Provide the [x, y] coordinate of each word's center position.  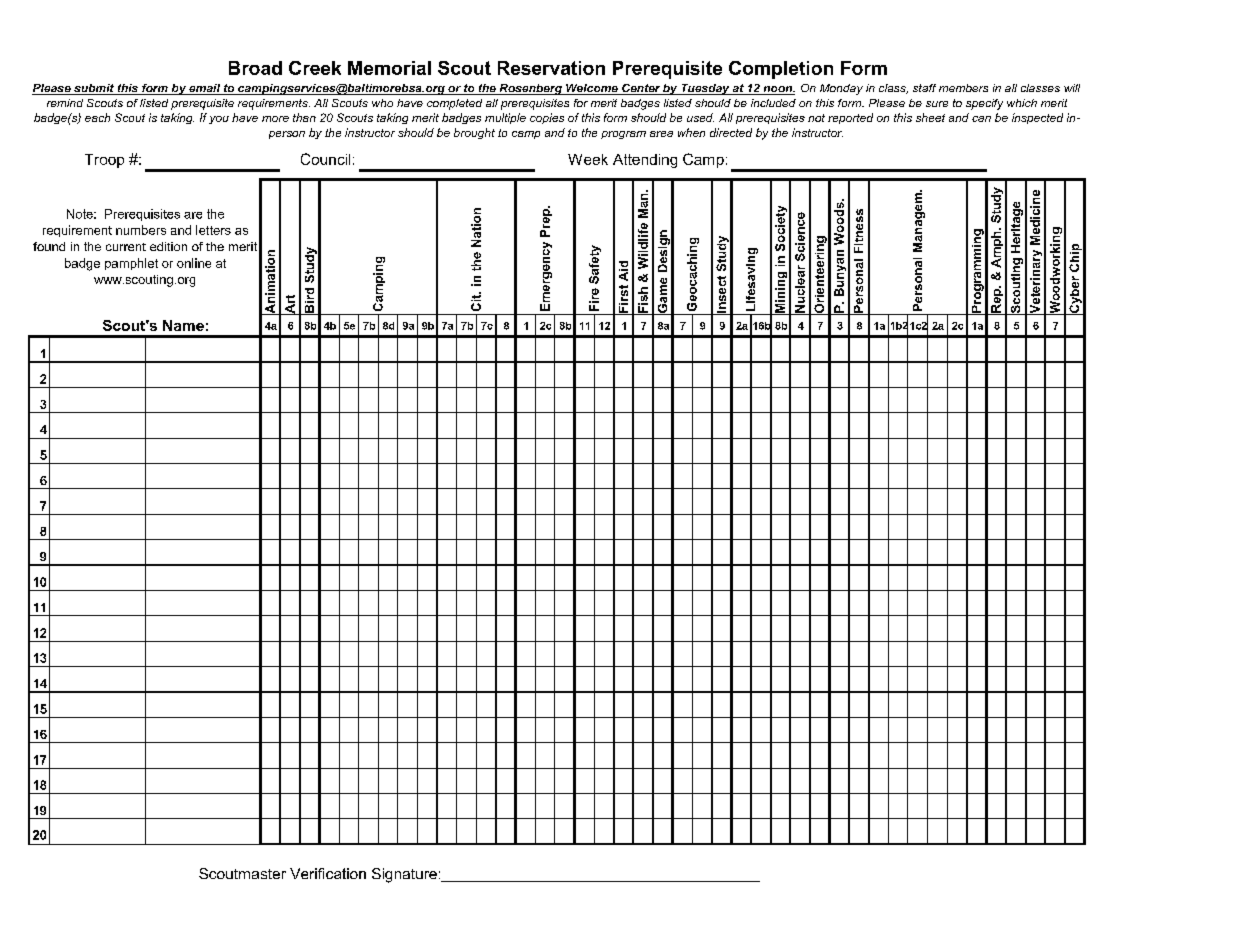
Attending [645, 161]
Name [183, 325]
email [205, 89]
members [963, 88]
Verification [328, 873]
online [194, 263]
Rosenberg [530, 89]
